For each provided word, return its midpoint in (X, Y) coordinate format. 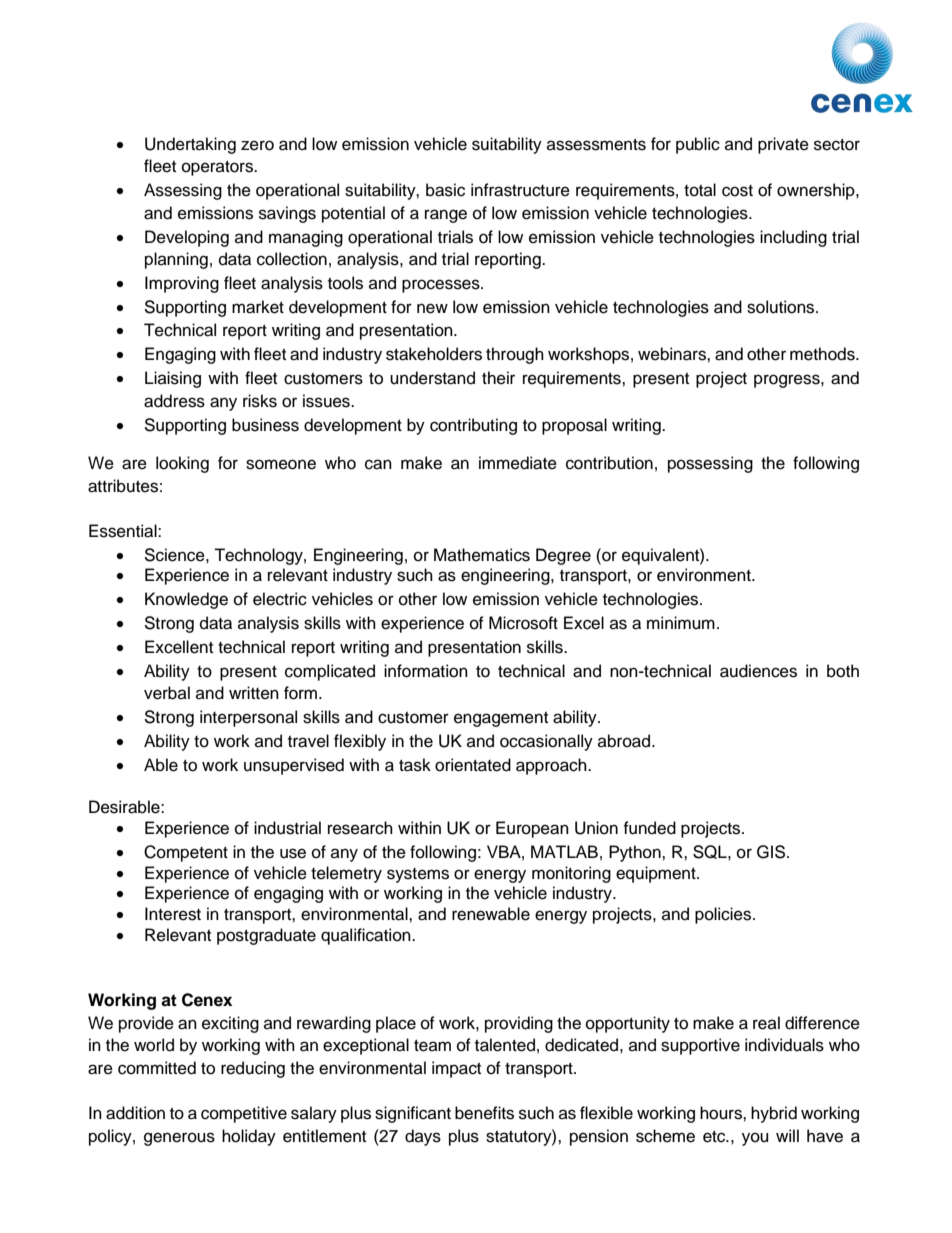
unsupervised (294, 766)
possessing (710, 464)
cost (737, 191)
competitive (244, 1114)
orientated (473, 765)
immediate (518, 463)
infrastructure (520, 190)
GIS (772, 852)
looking (182, 464)
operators (218, 168)
